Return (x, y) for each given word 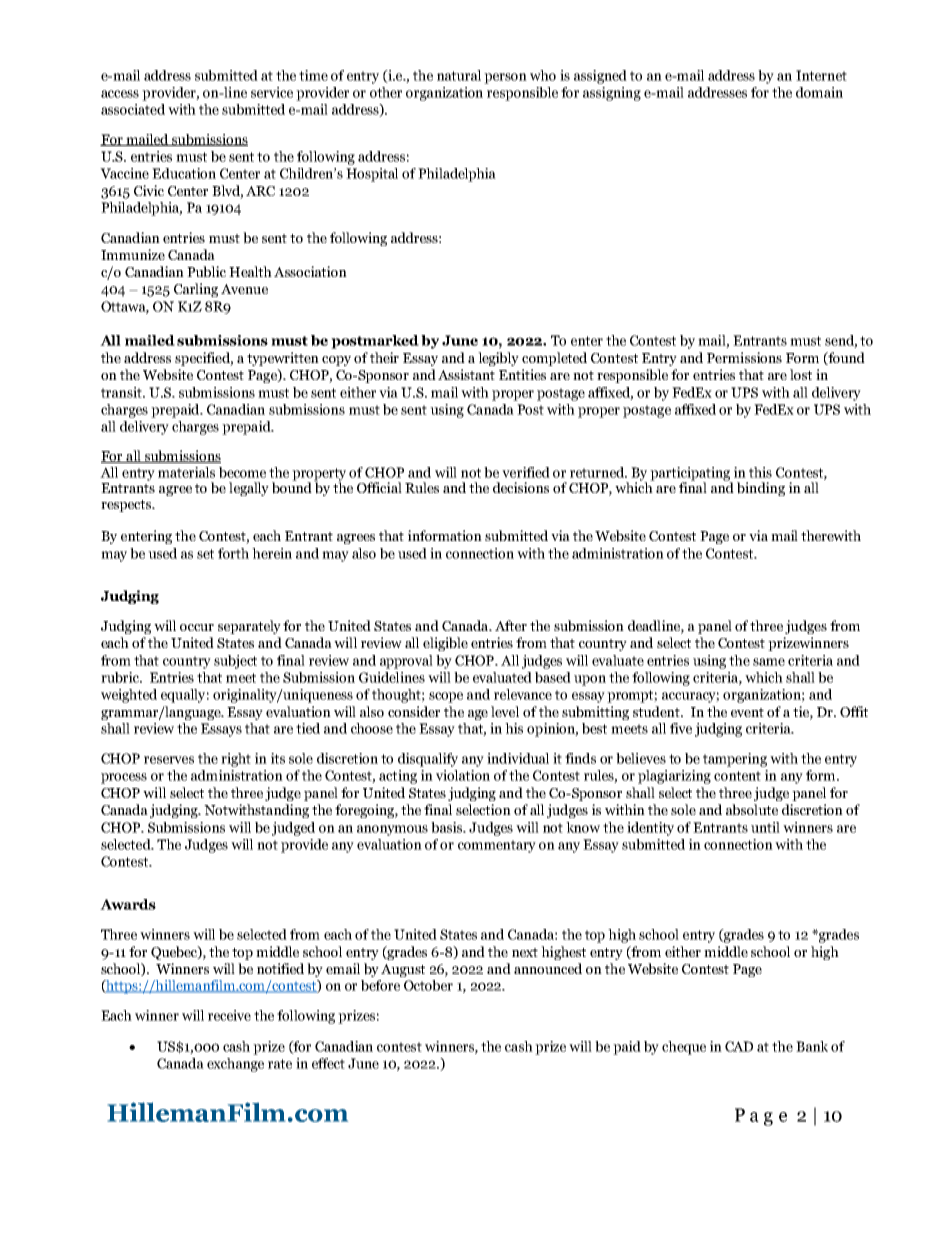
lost (801, 374)
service (272, 92)
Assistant (466, 374)
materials (186, 472)
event (747, 712)
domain (819, 92)
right (236, 760)
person (505, 78)
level (505, 711)
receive (229, 1015)
